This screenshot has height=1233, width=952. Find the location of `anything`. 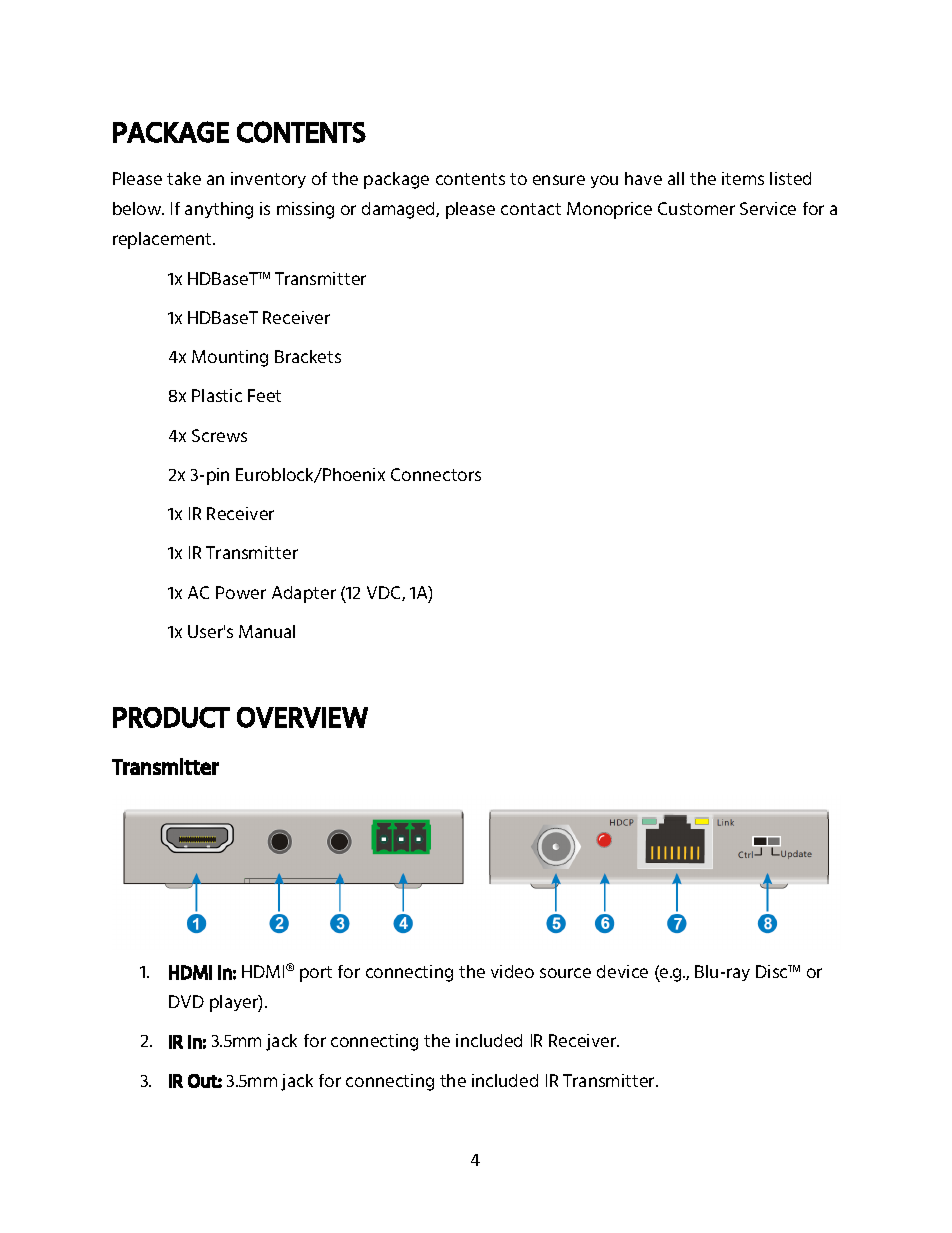

anything is located at coordinates (219, 210).
